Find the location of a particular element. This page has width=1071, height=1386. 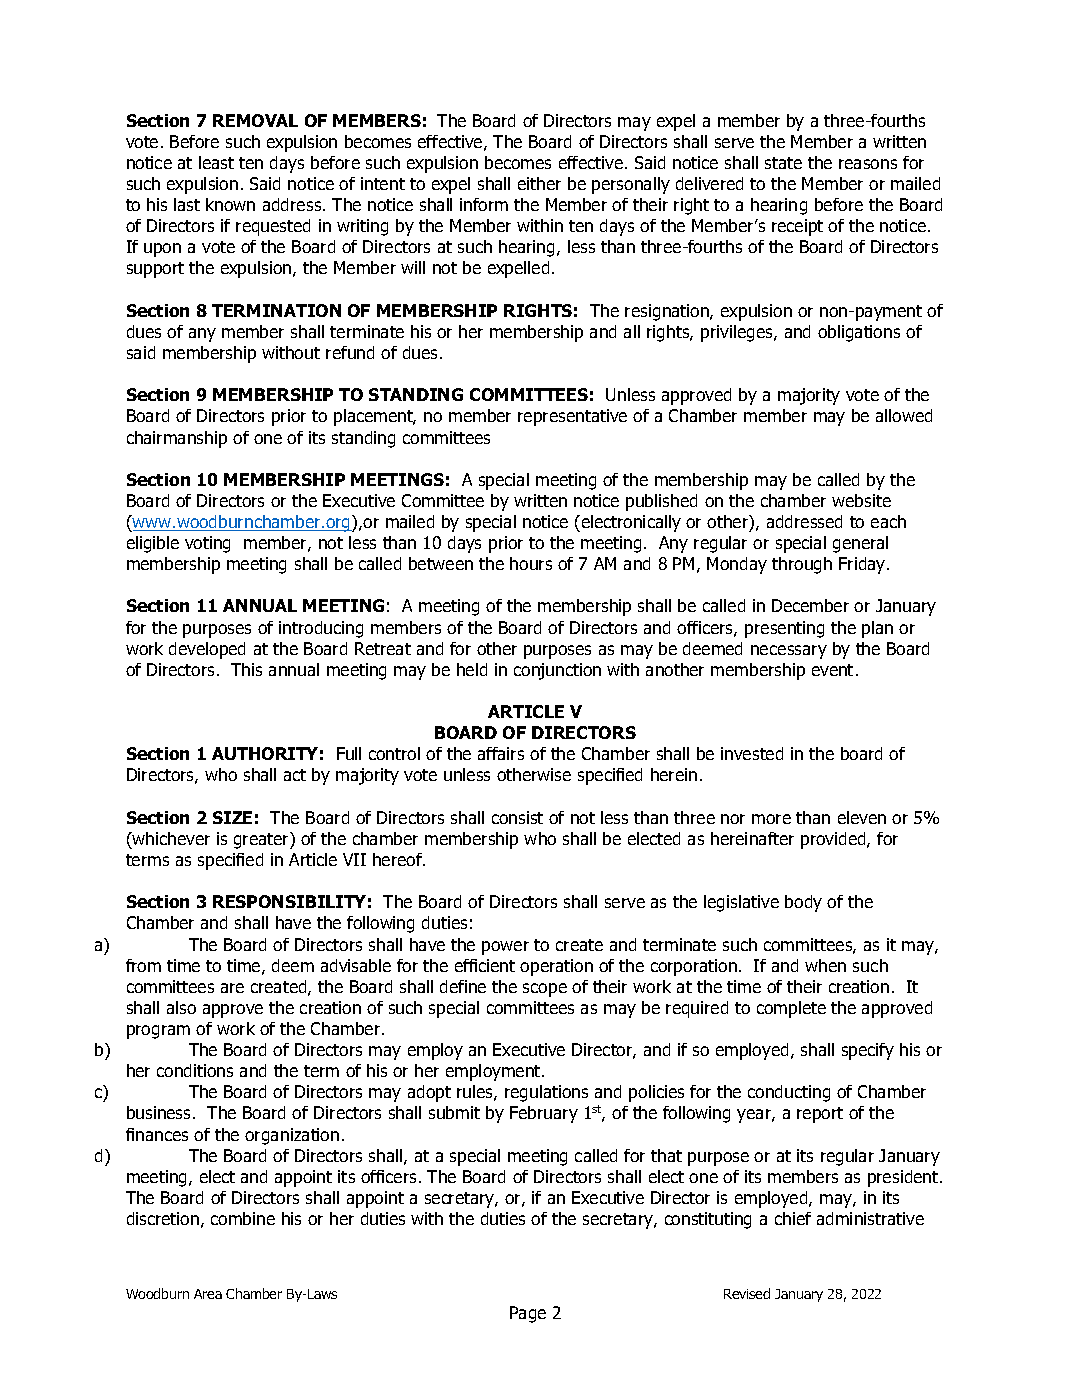

either is located at coordinates (539, 183).
